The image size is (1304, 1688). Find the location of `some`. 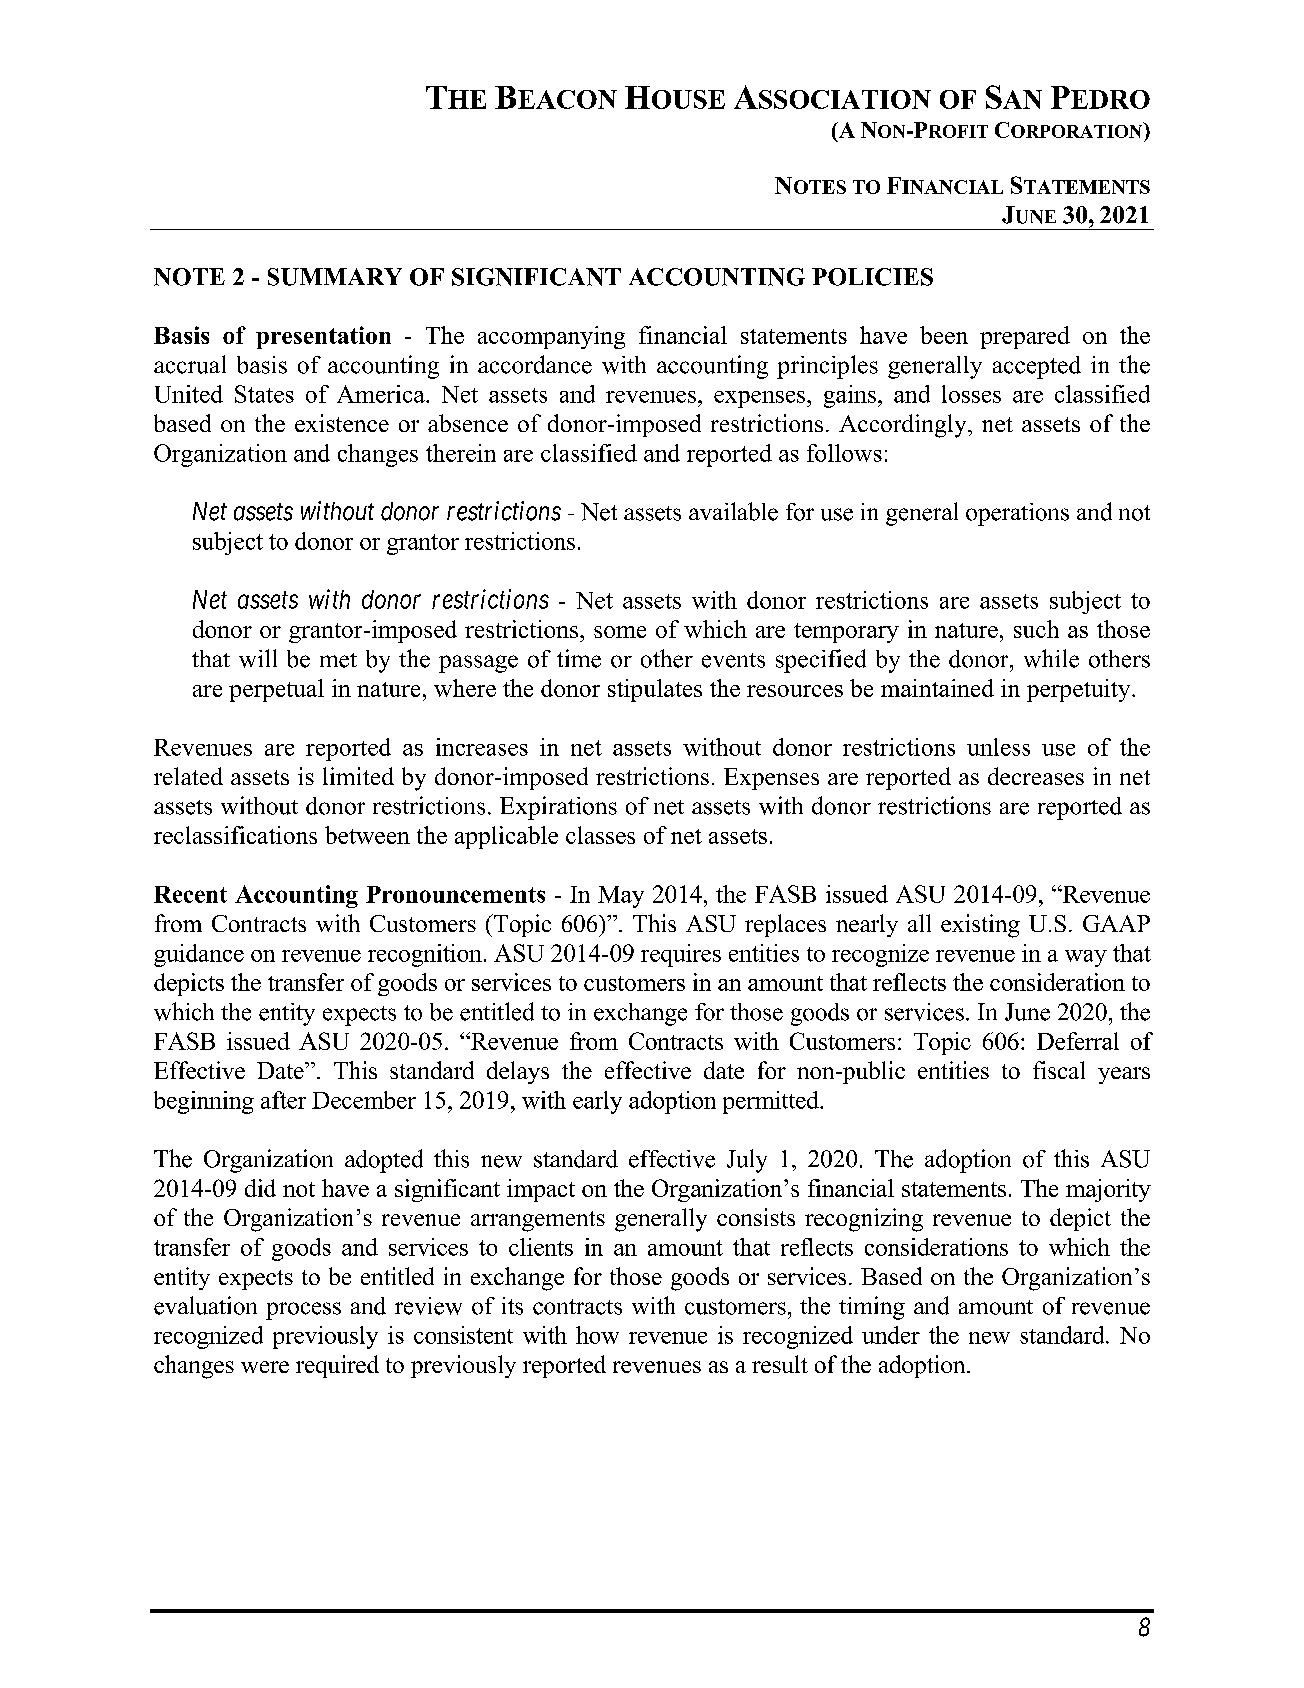

some is located at coordinates (620, 632).
